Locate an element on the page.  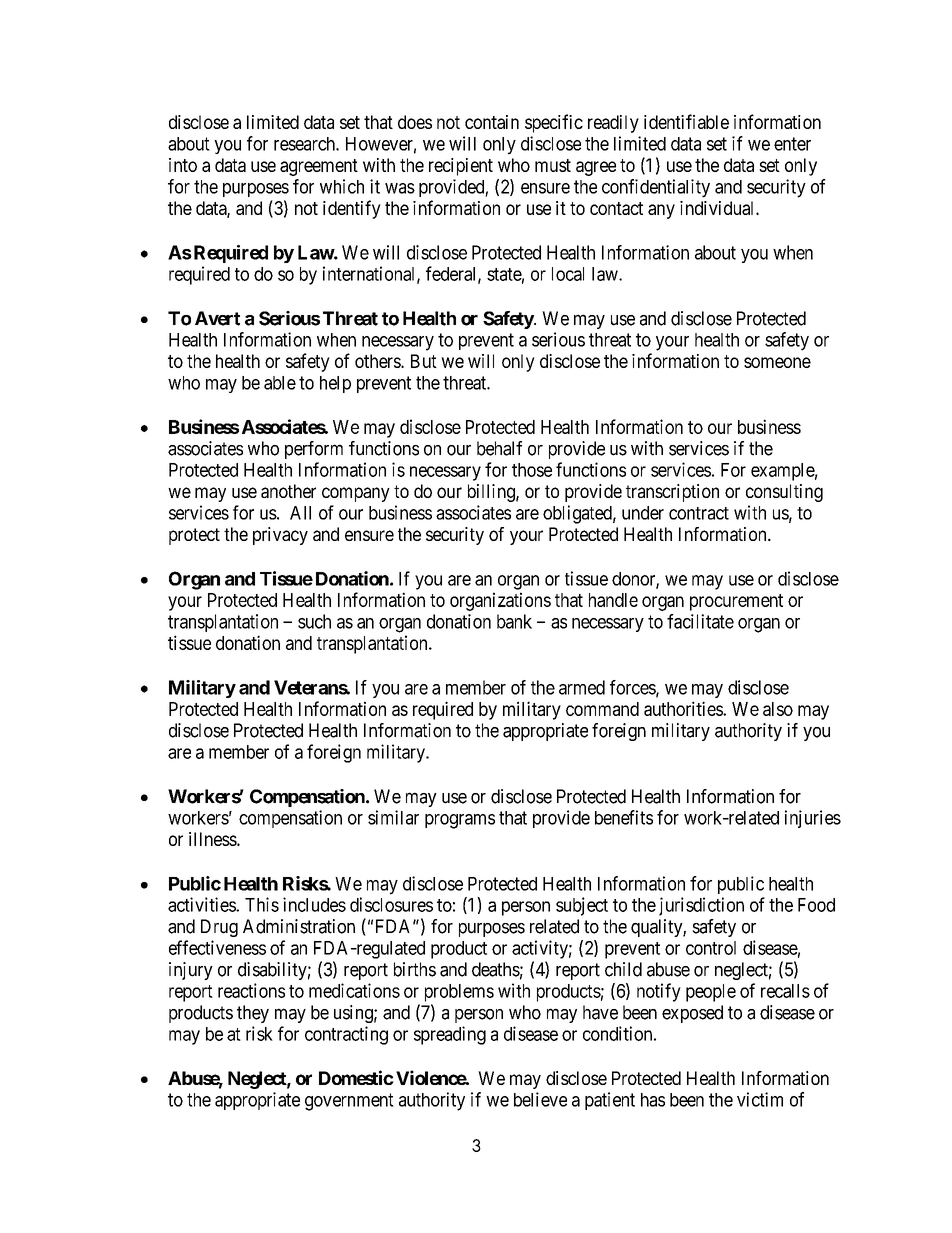
believe is located at coordinates (540, 1099).
